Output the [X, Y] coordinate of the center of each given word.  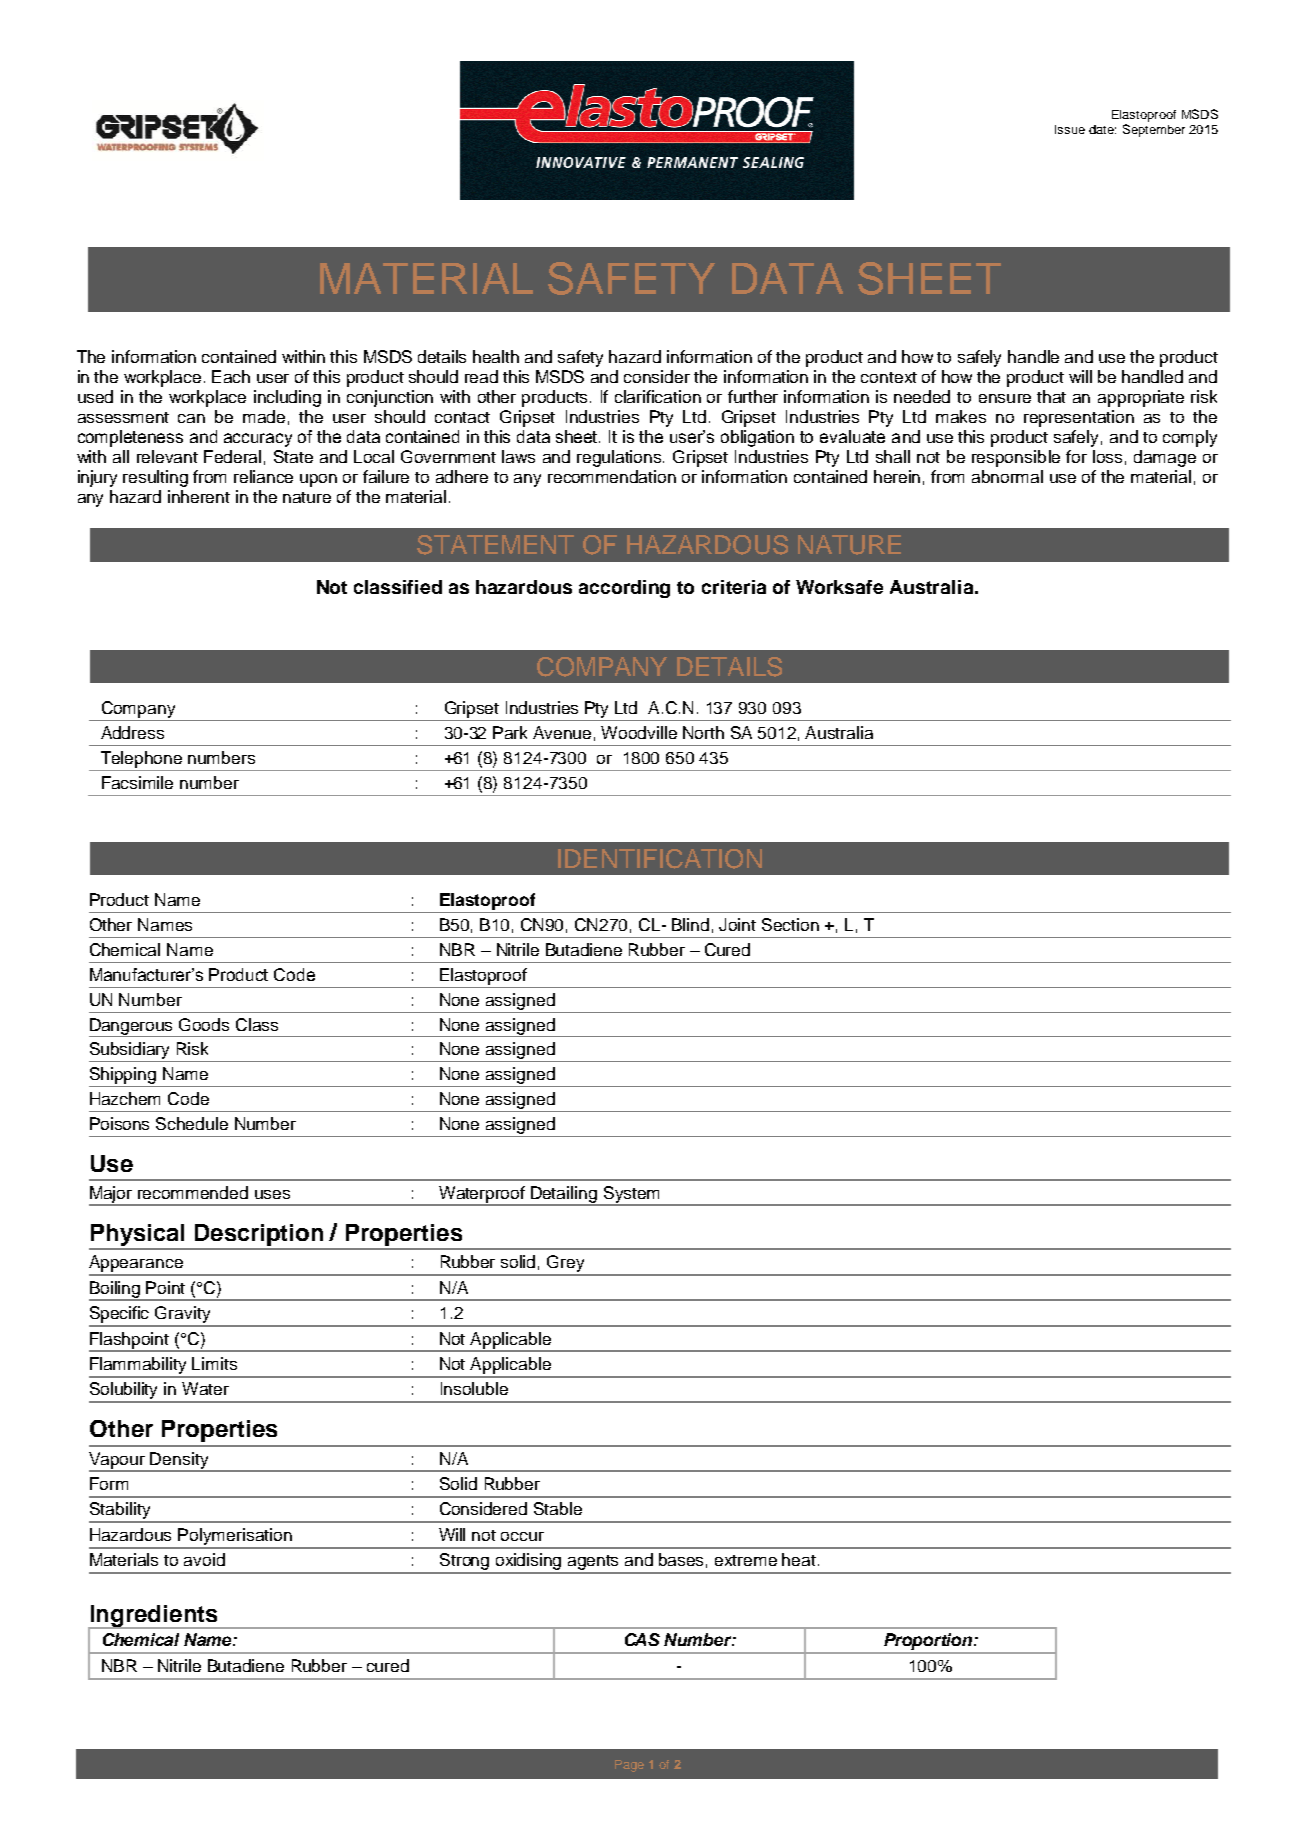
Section [790, 924]
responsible [1016, 458]
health [496, 356]
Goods [204, 1024]
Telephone [141, 759]
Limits [214, 1363]
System [631, 1195]
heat [799, 1559]
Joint [737, 924]
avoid [204, 1559]
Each [231, 376]
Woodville [639, 732]
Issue [1070, 129]
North [703, 732]
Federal [232, 456]
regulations [620, 458]
